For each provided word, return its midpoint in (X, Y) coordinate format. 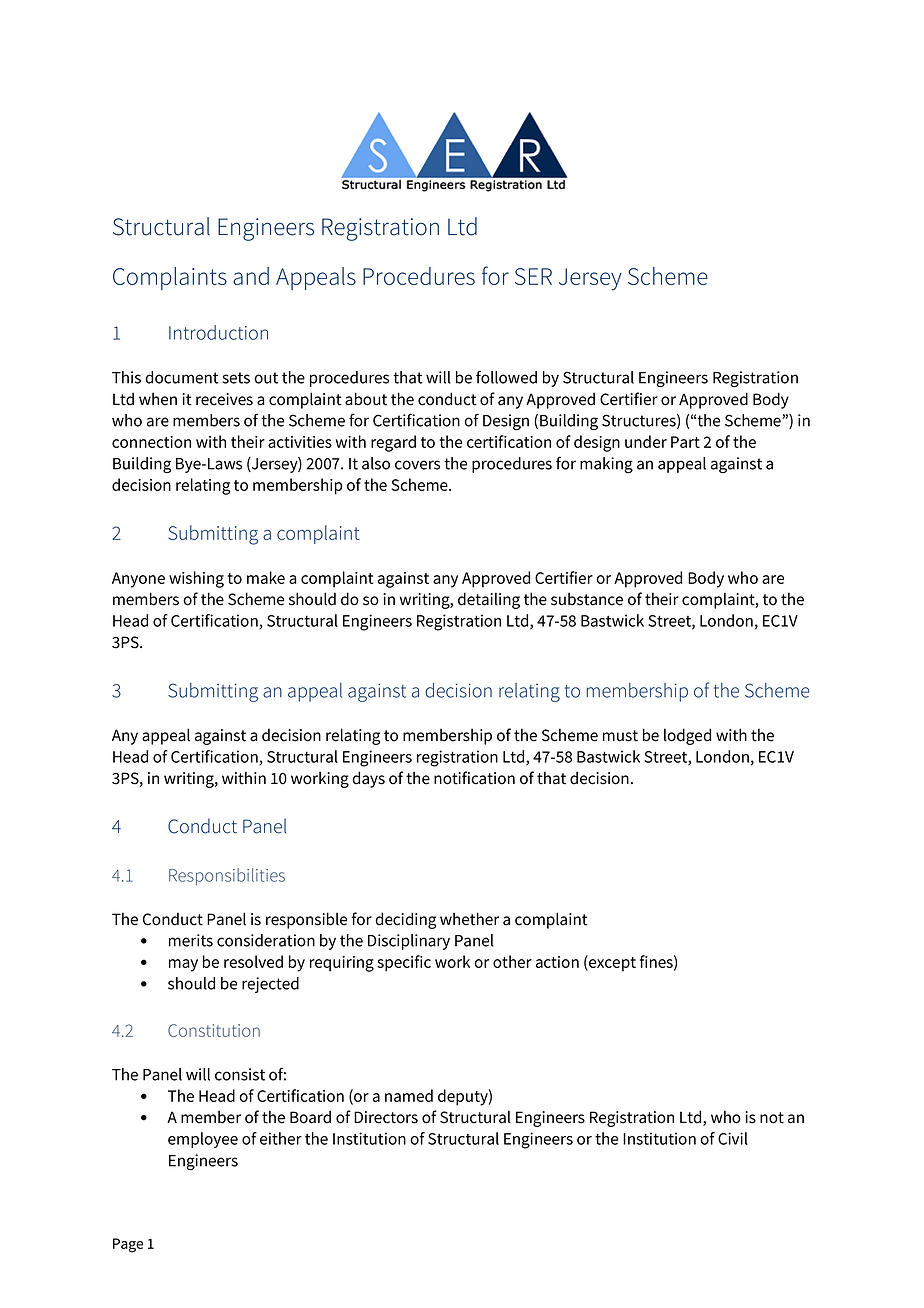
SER (533, 276)
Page (128, 1245)
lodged (687, 736)
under (646, 441)
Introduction (218, 332)
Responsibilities (227, 877)
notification (474, 778)
